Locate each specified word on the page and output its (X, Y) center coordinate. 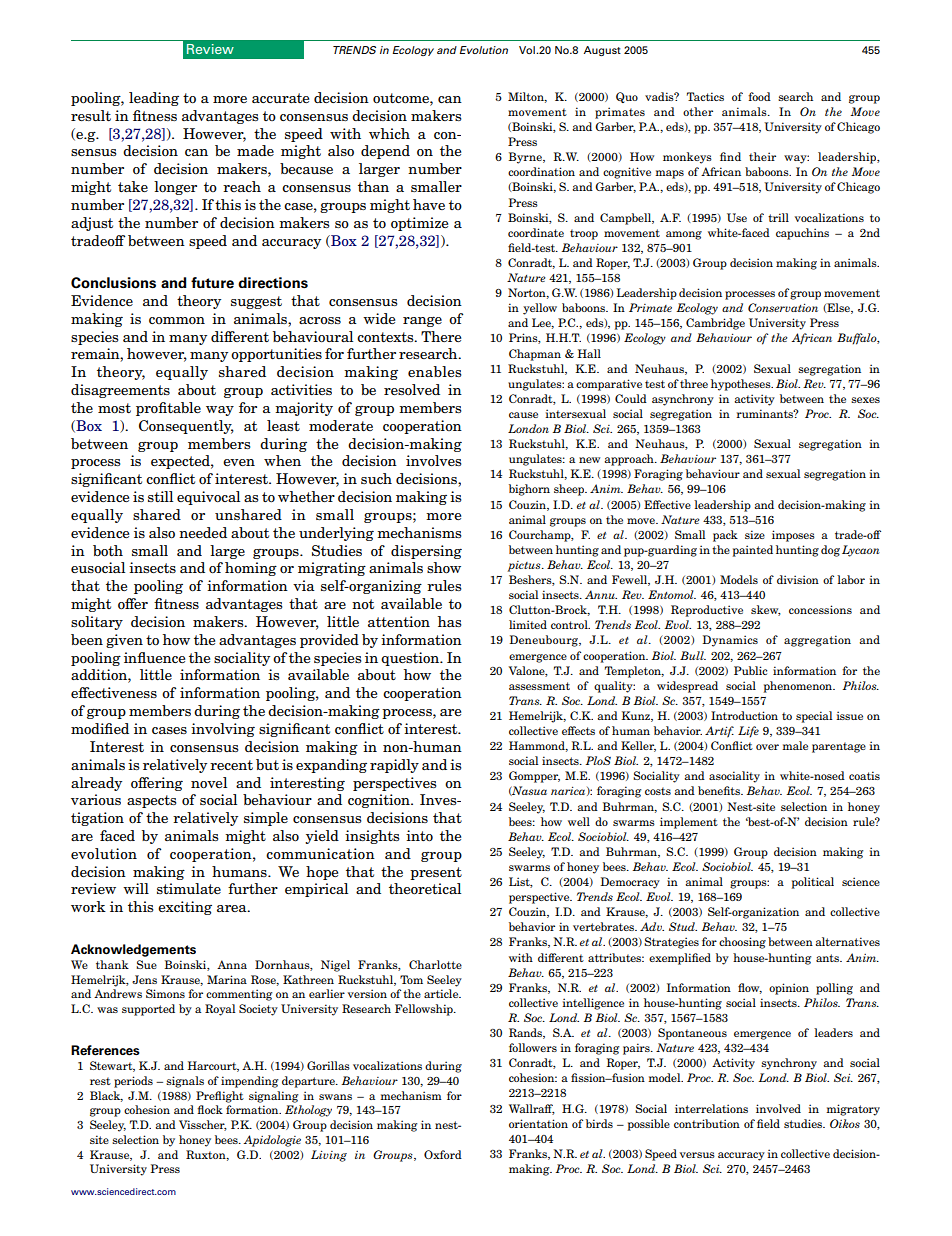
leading (154, 99)
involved (778, 1108)
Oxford (443, 1154)
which (389, 133)
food (759, 96)
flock (210, 1109)
